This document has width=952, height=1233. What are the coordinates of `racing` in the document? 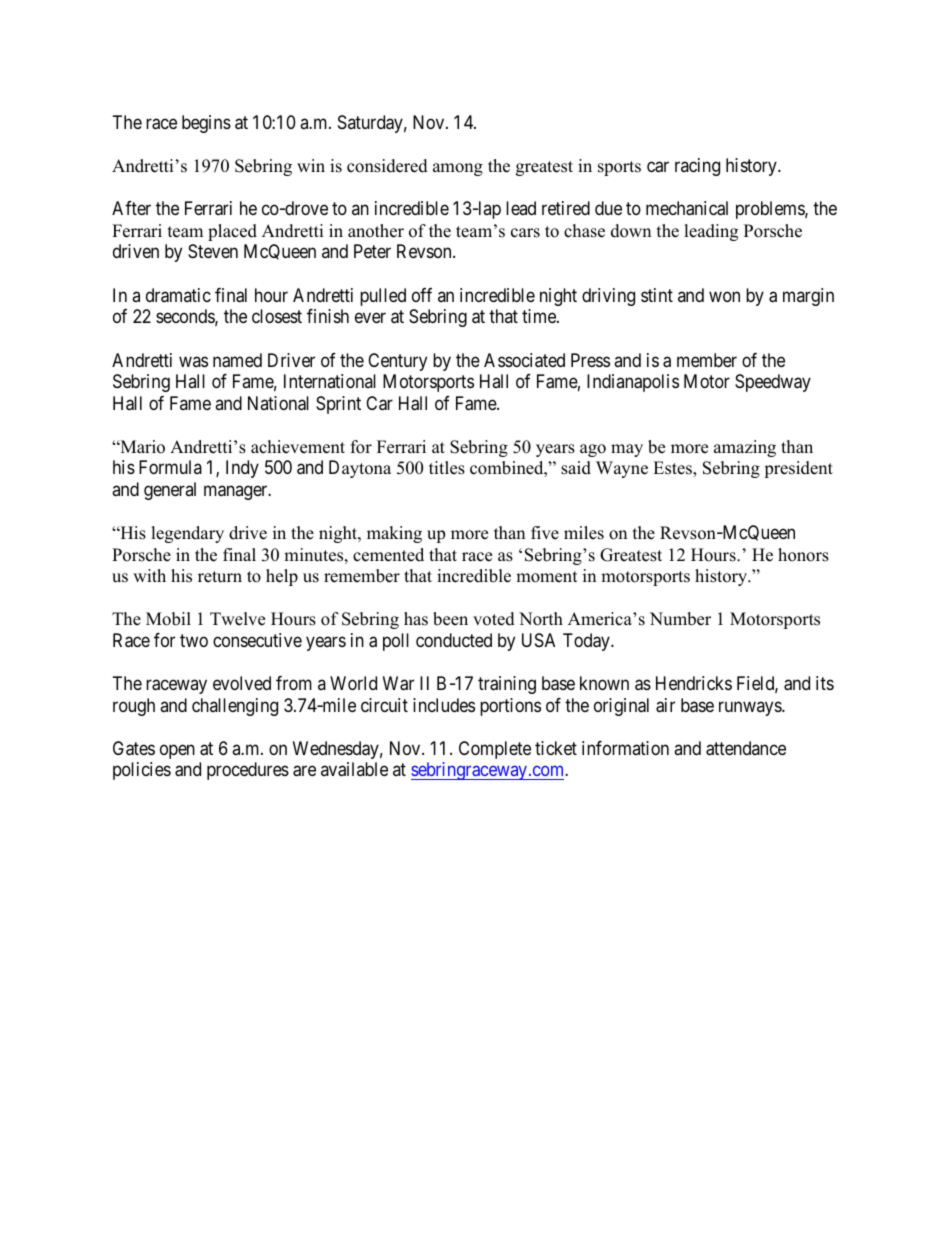 It's located at (697, 167).
